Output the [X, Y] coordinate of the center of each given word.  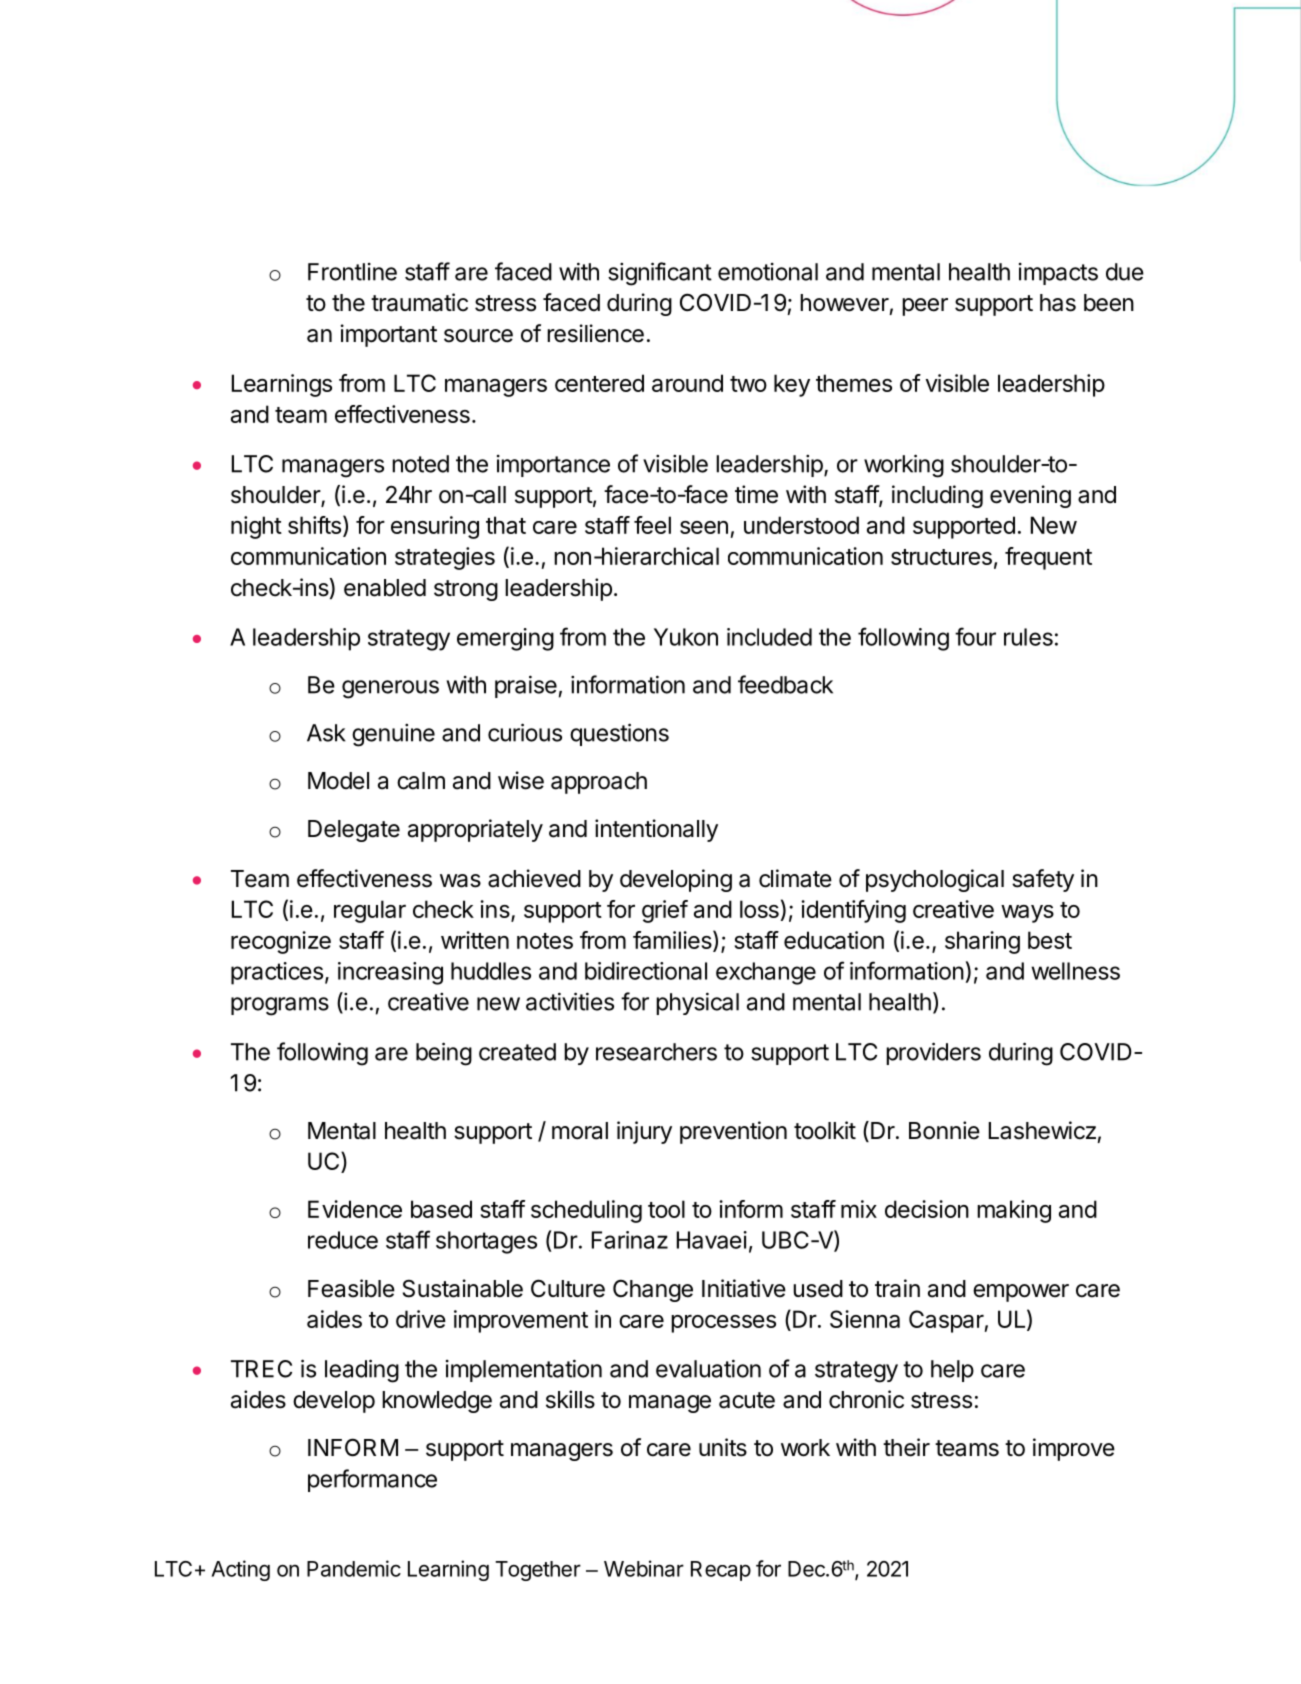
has [1058, 303]
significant [660, 274]
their [906, 1447]
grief [665, 911]
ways [1027, 914]
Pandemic [354, 1568]
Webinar [644, 1568]
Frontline [352, 272]
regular [370, 911]
